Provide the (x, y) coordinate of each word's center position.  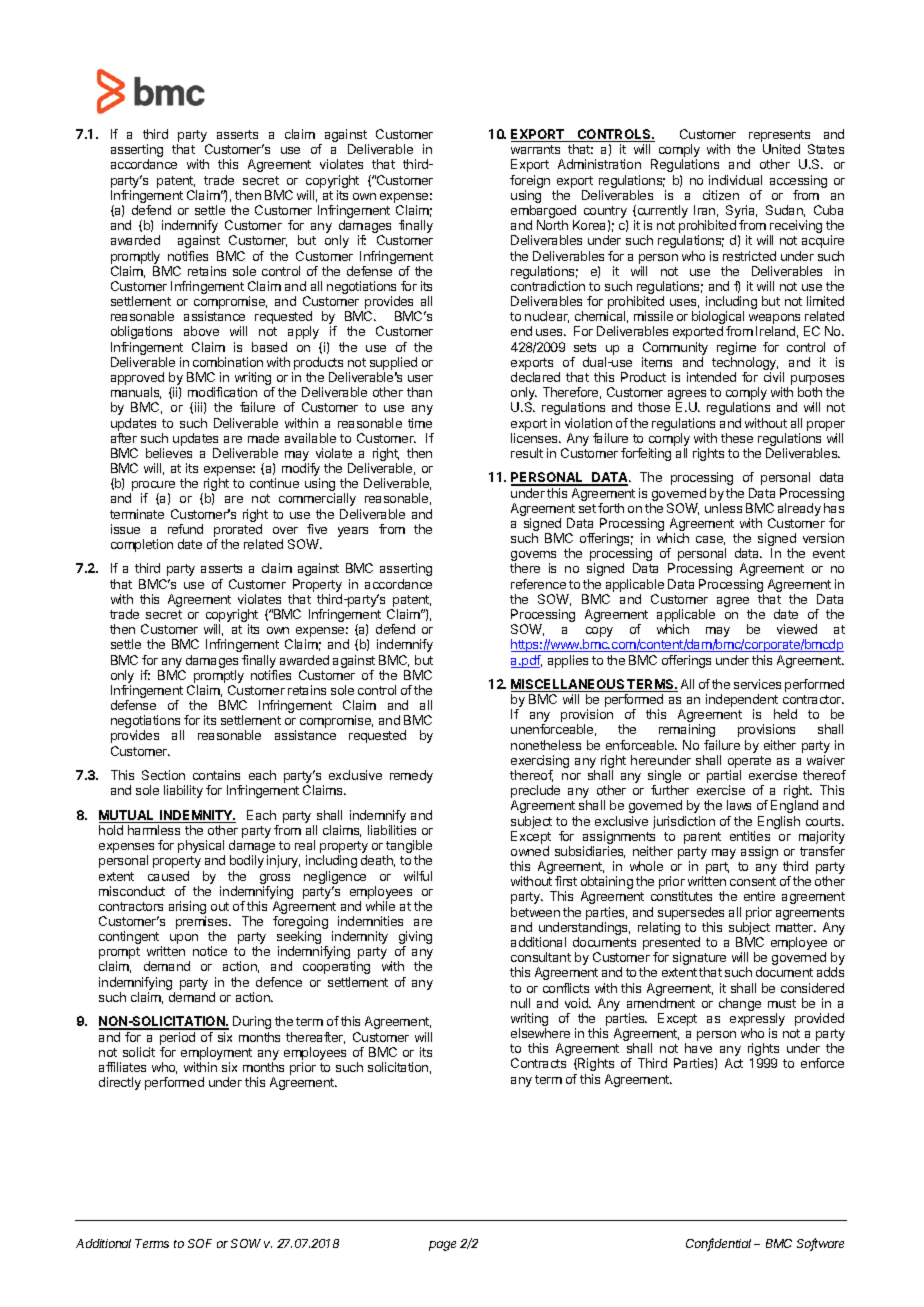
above (201, 331)
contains (216, 775)
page (442, 1246)
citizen (721, 195)
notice (210, 951)
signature (699, 960)
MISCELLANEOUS (569, 685)
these (737, 438)
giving (415, 939)
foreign (530, 183)
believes (169, 453)
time (420, 423)
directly (120, 1083)
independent (742, 702)
